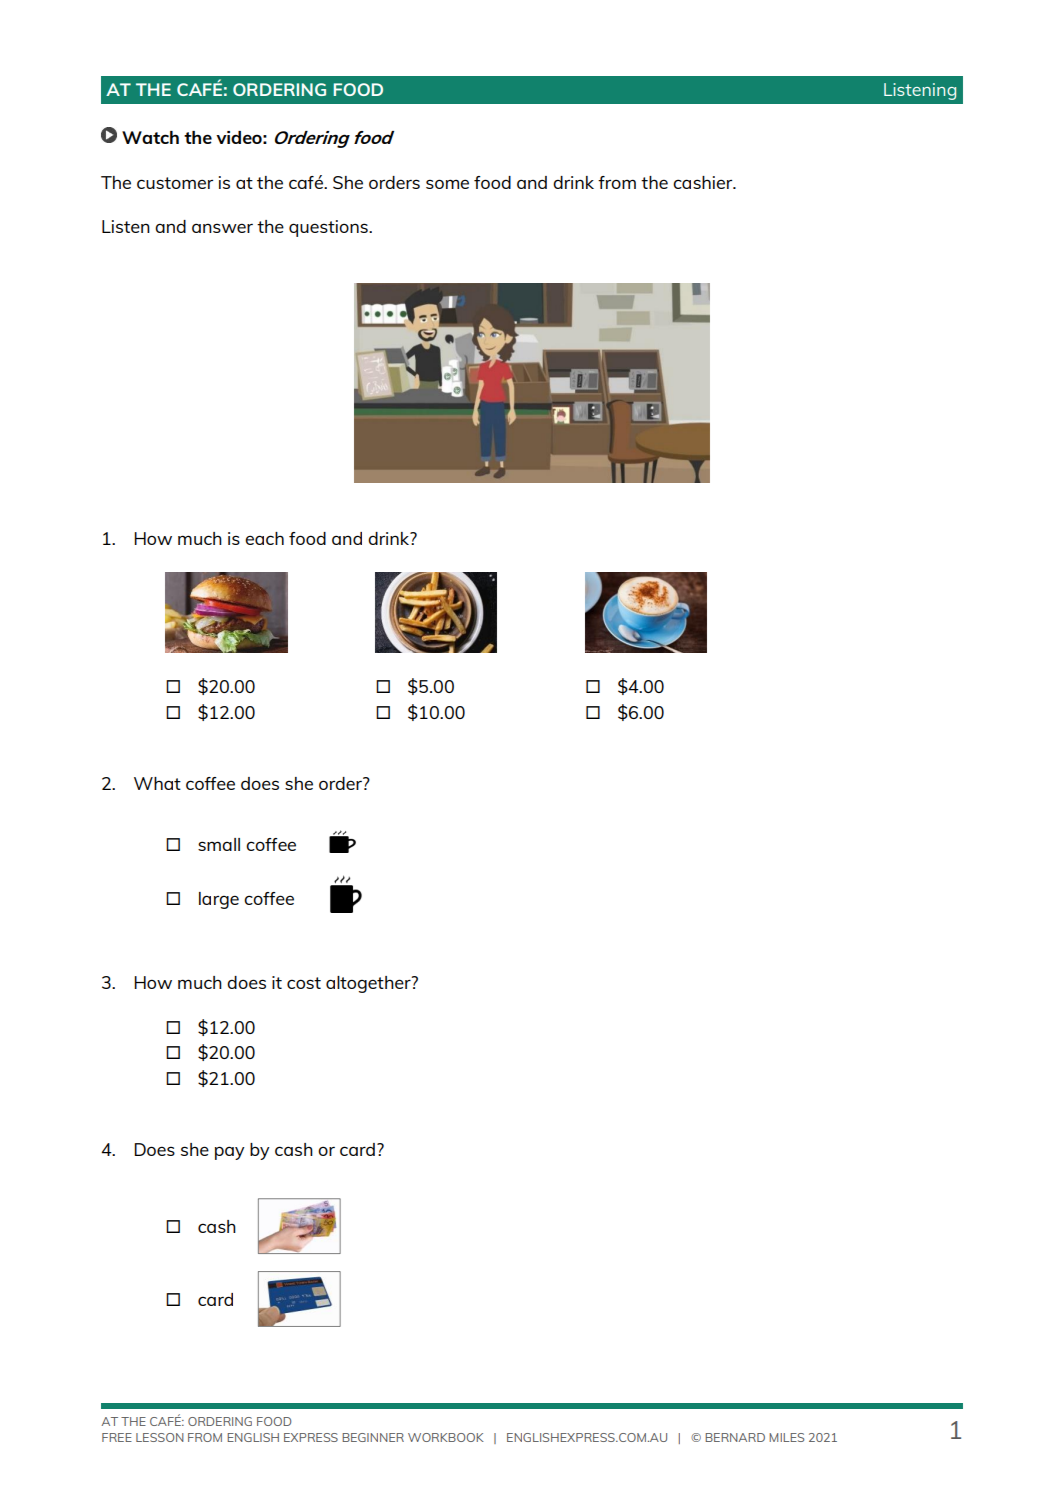 Image resolution: width=1064 pixels, height=1504 pixels. What do you see at coordinates (735, 1437) in the document?
I see `BERNARD` at bounding box center [735, 1437].
